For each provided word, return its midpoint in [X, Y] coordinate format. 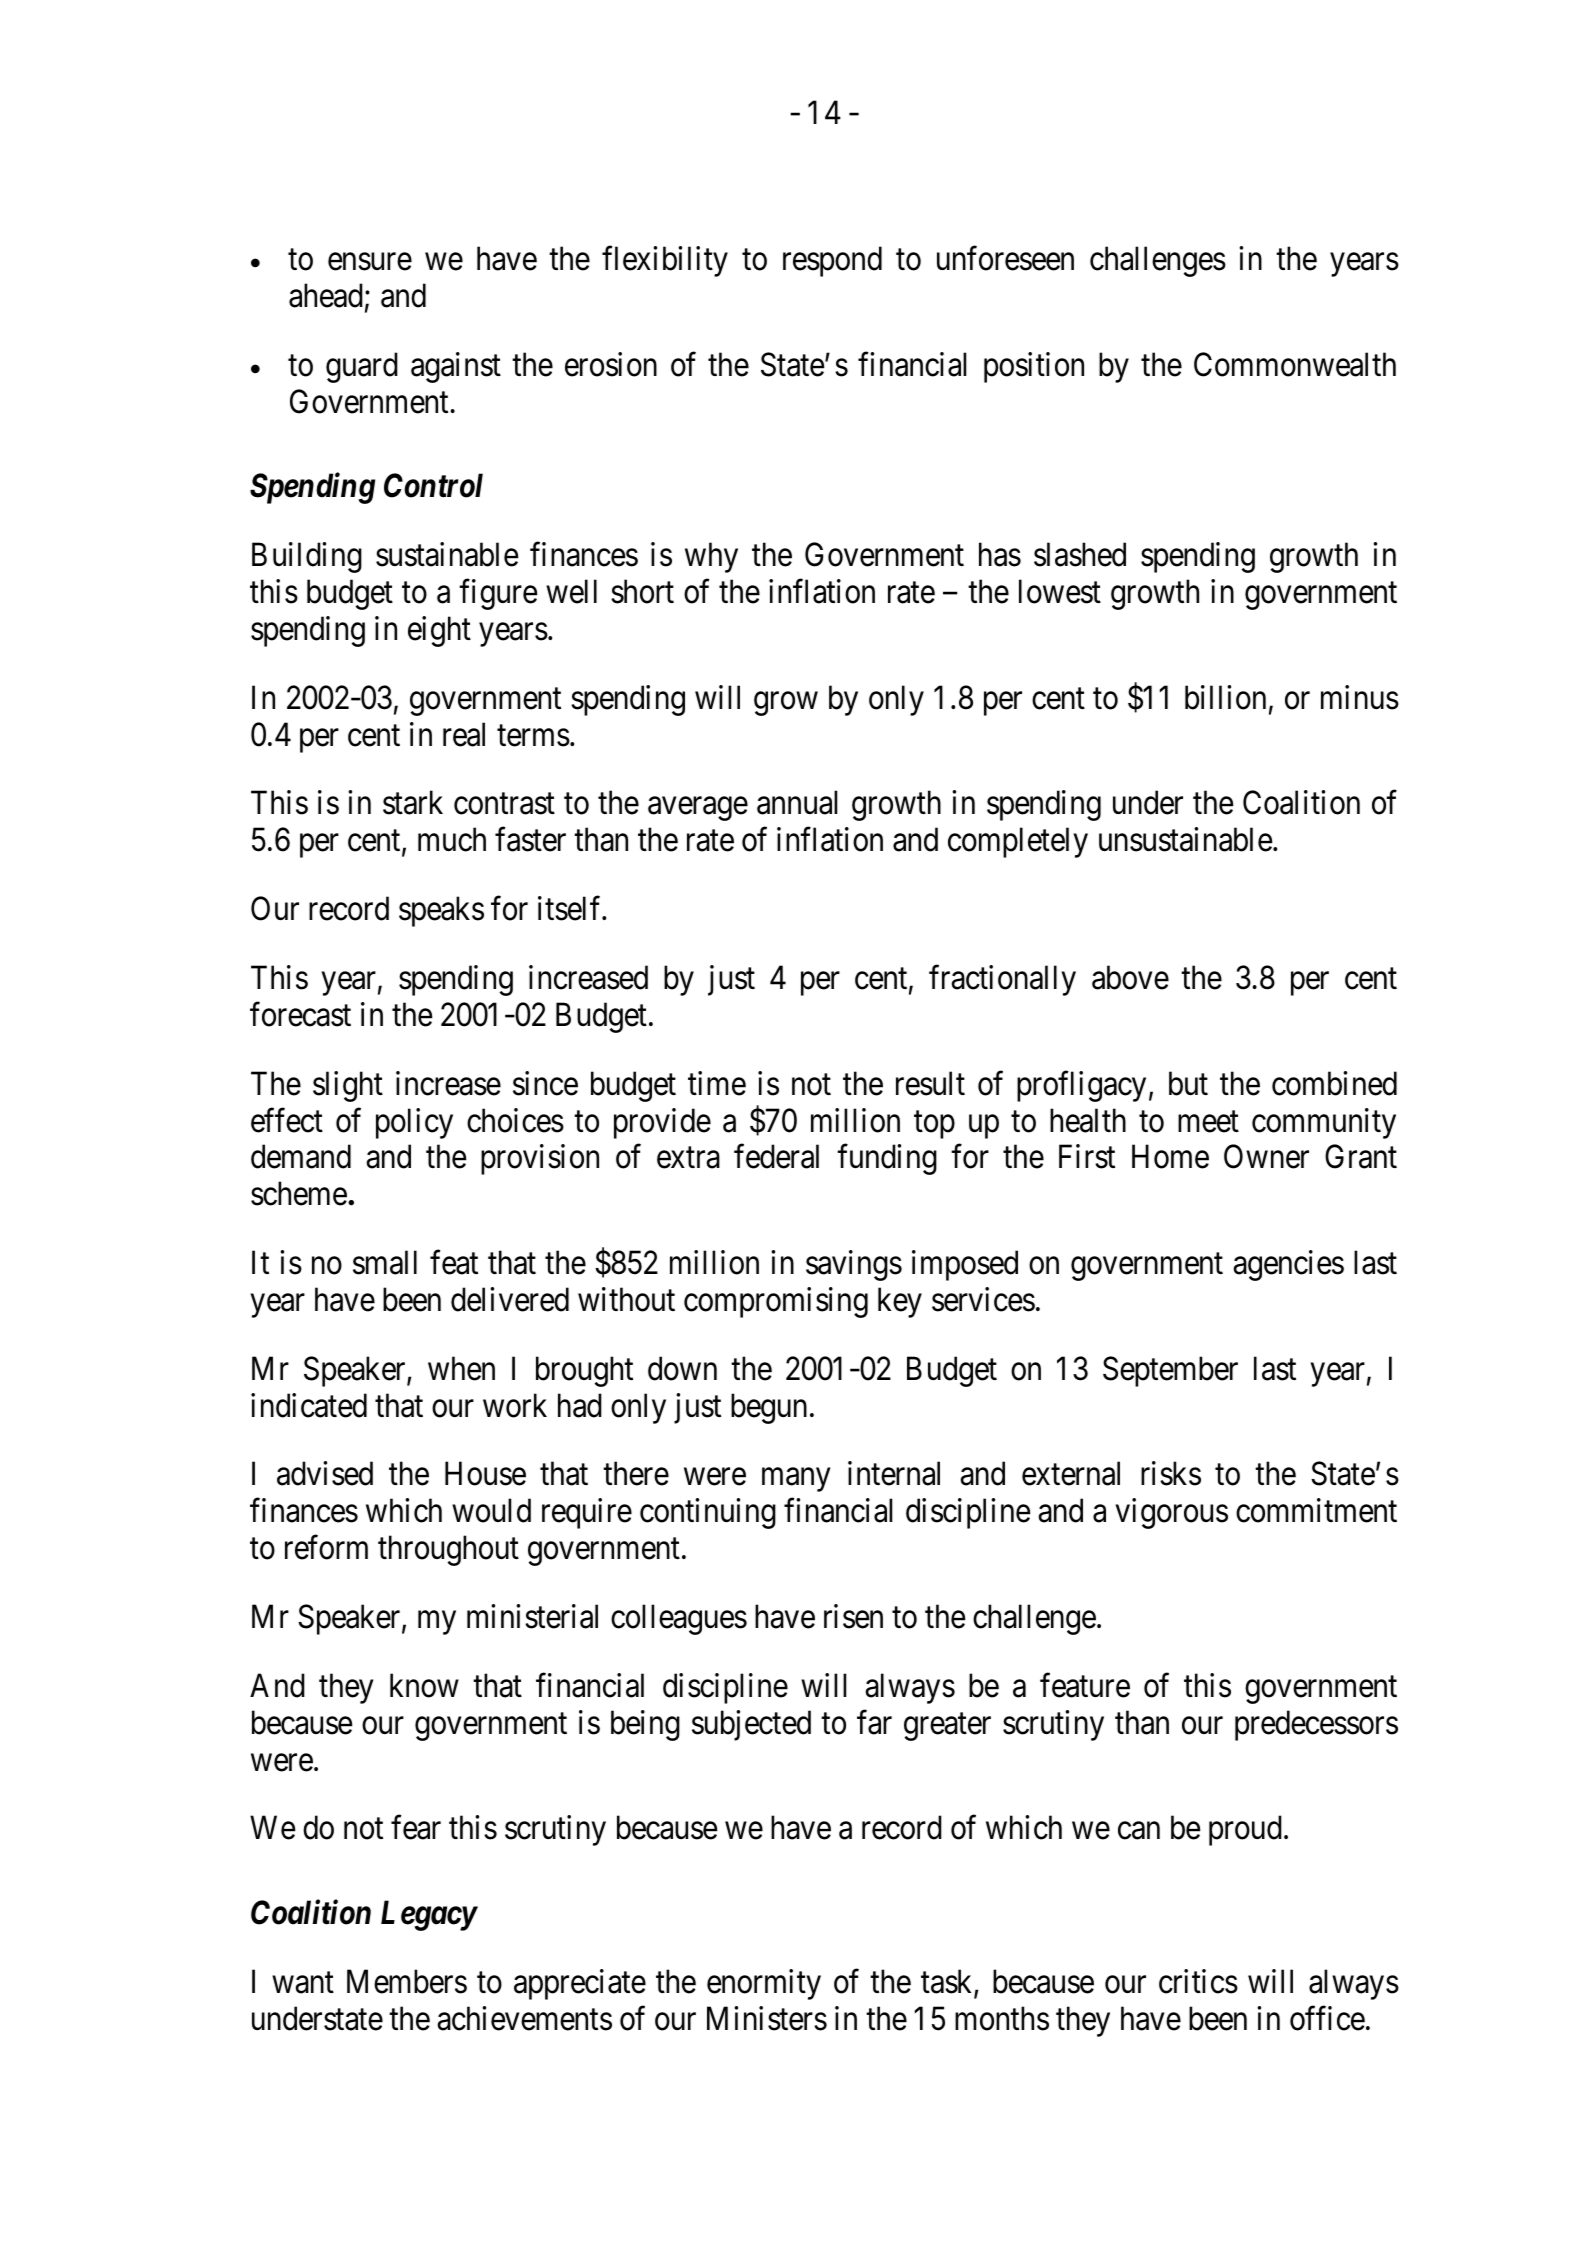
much [452, 840]
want [303, 1983]
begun [769, 1408]
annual [797, 803]
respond [832, 261]
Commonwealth [1295, 364]
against [456, 367]
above [1130, 977]
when [461, 1368]
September [1170, 1371]
